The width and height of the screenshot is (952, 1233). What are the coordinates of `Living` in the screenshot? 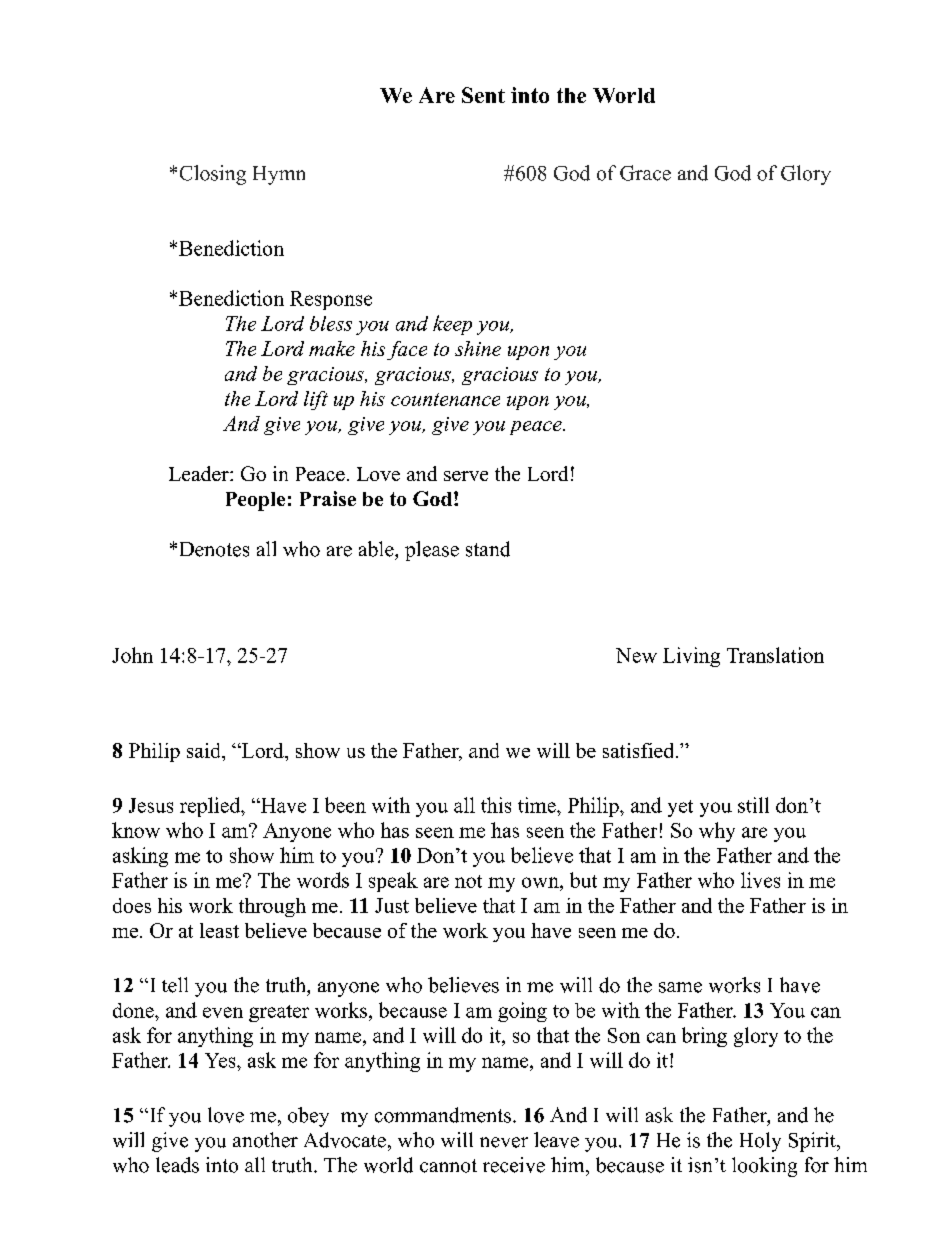 It's located at (691, 657).
